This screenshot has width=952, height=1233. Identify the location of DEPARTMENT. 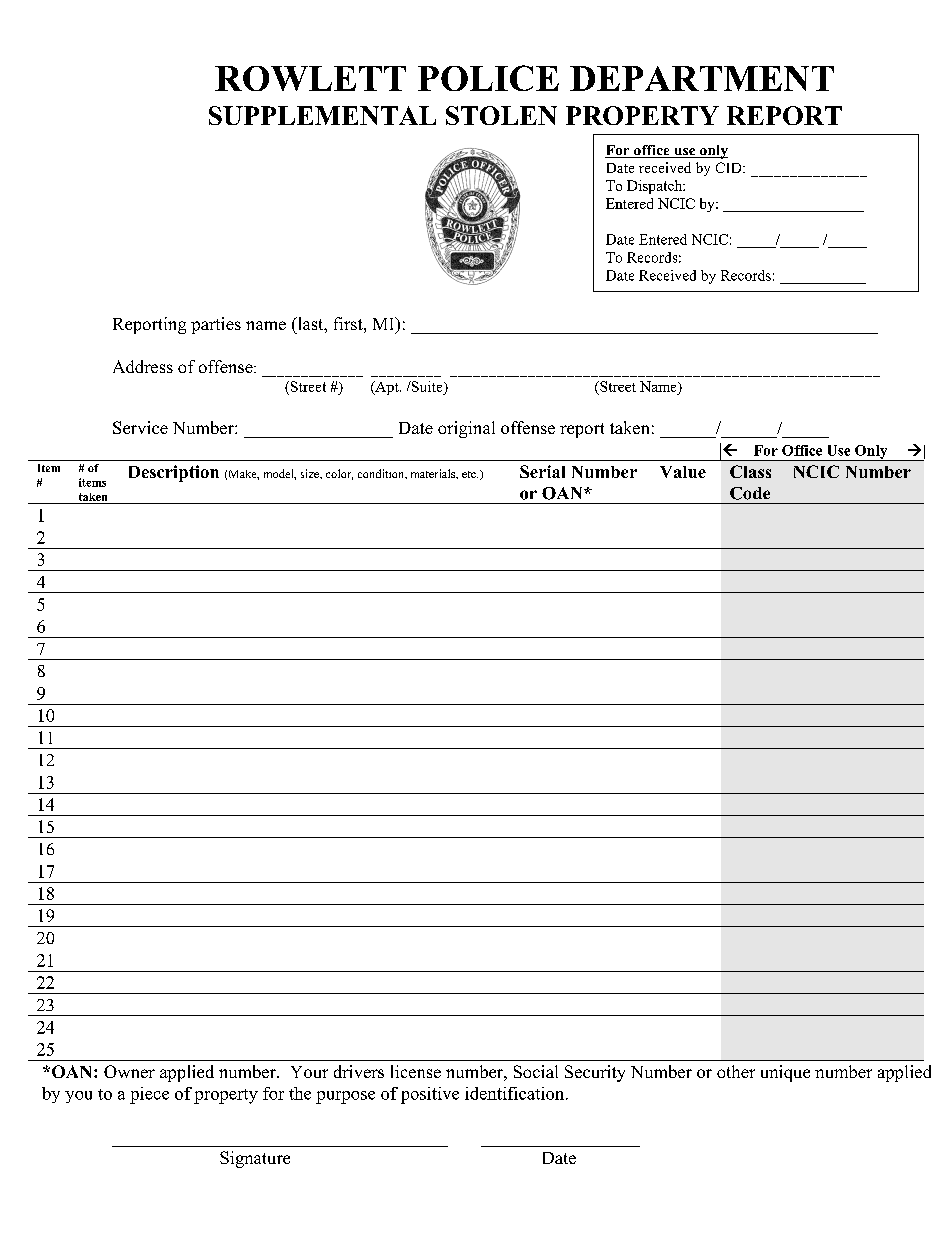
(702, 78).
